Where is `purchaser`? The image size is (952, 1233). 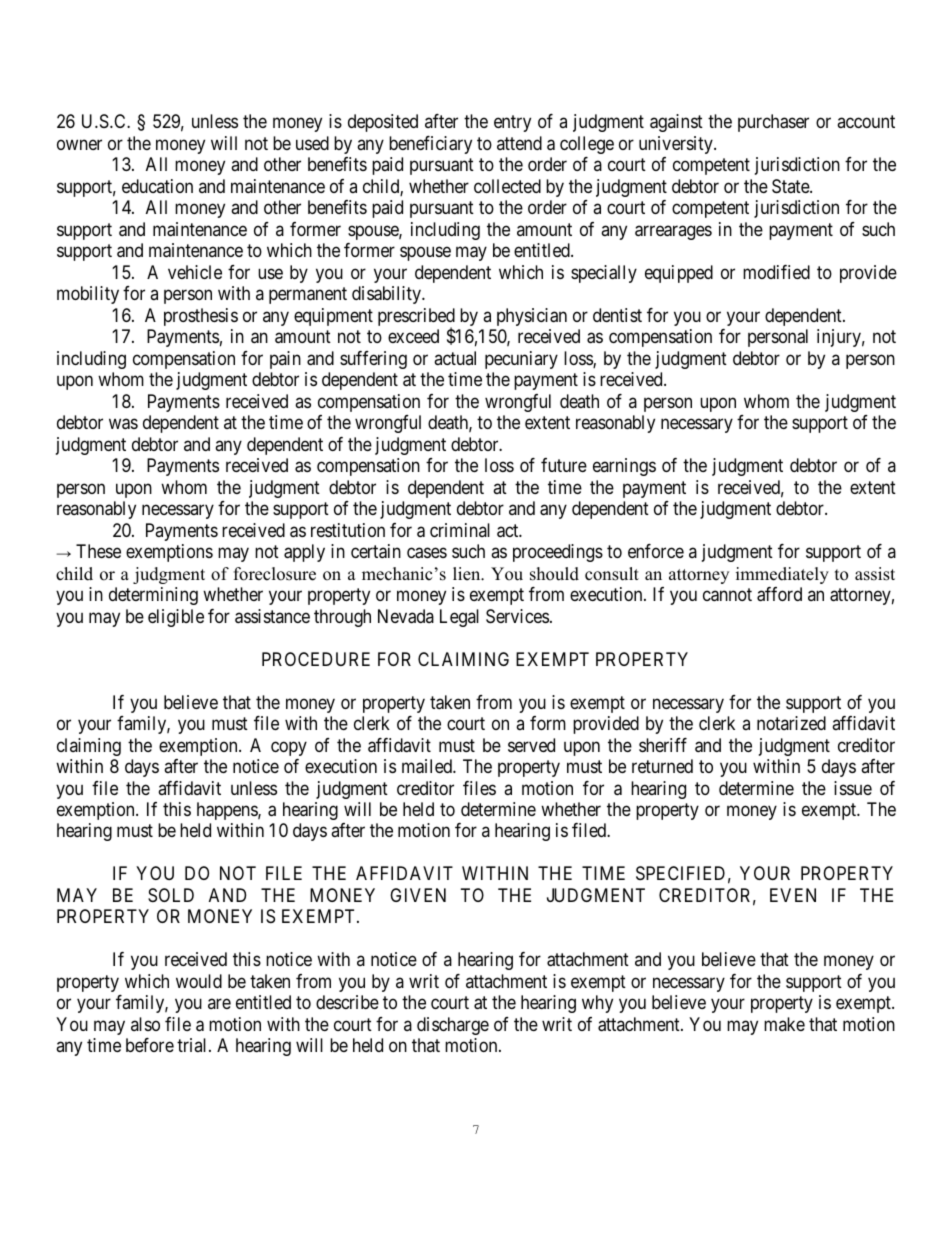 purchaser is located at coordinates (773, 123).
